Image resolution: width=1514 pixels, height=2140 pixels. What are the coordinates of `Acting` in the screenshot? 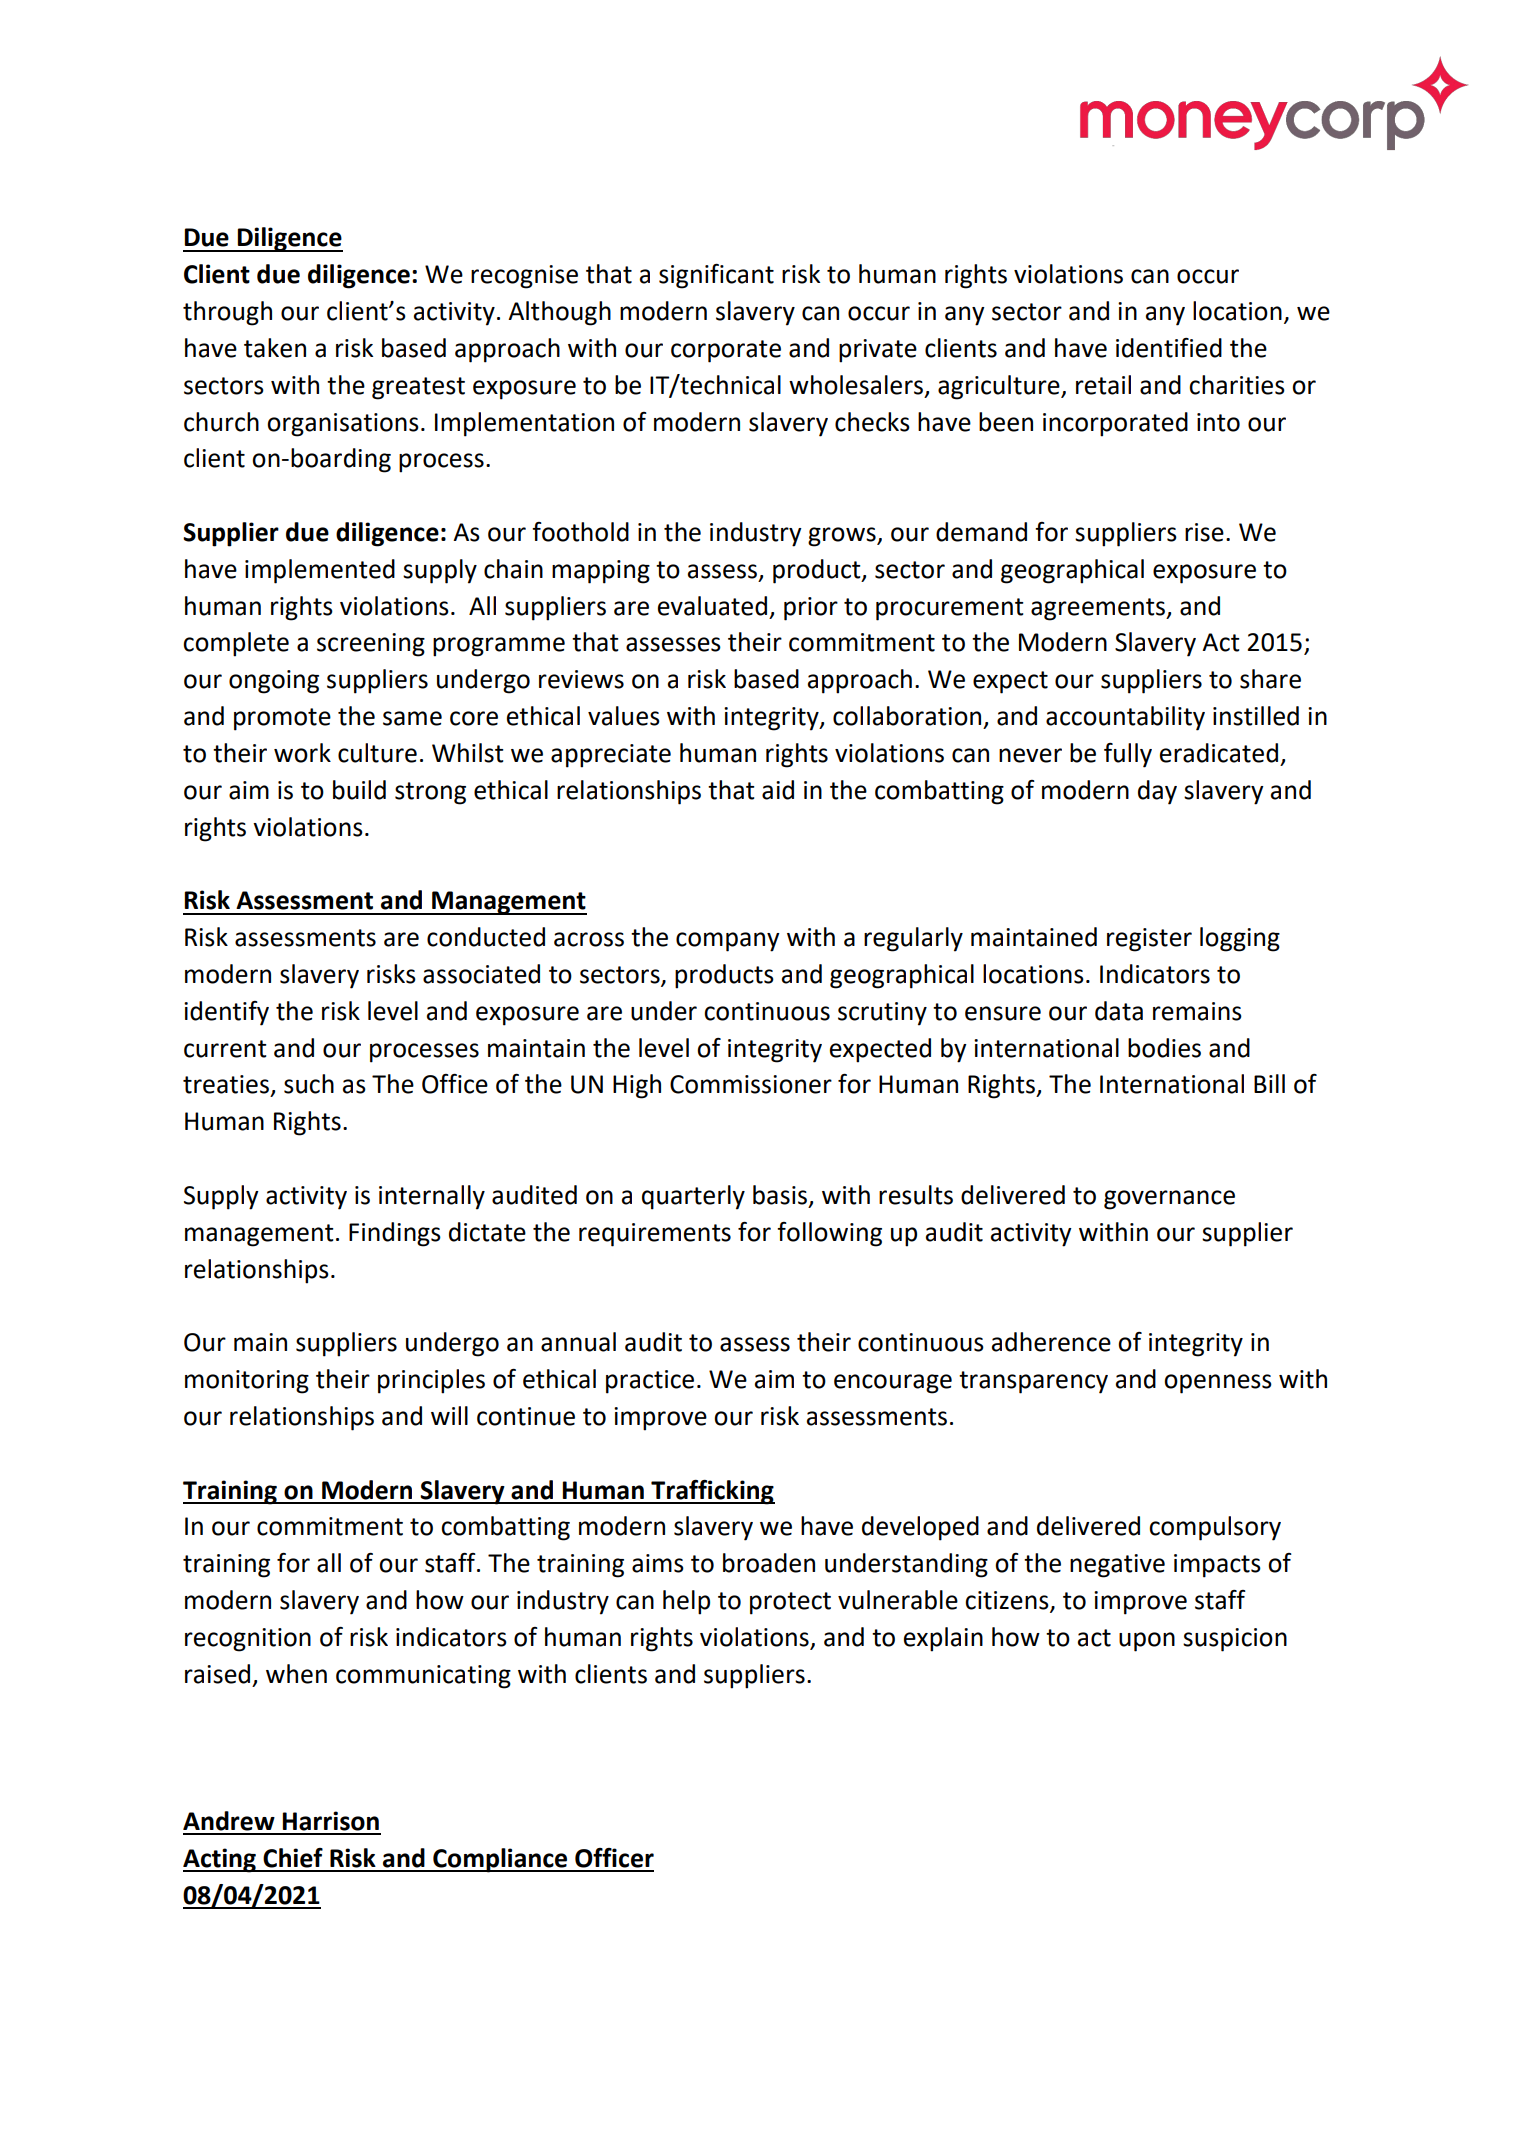 It's located at (220, 1860).
